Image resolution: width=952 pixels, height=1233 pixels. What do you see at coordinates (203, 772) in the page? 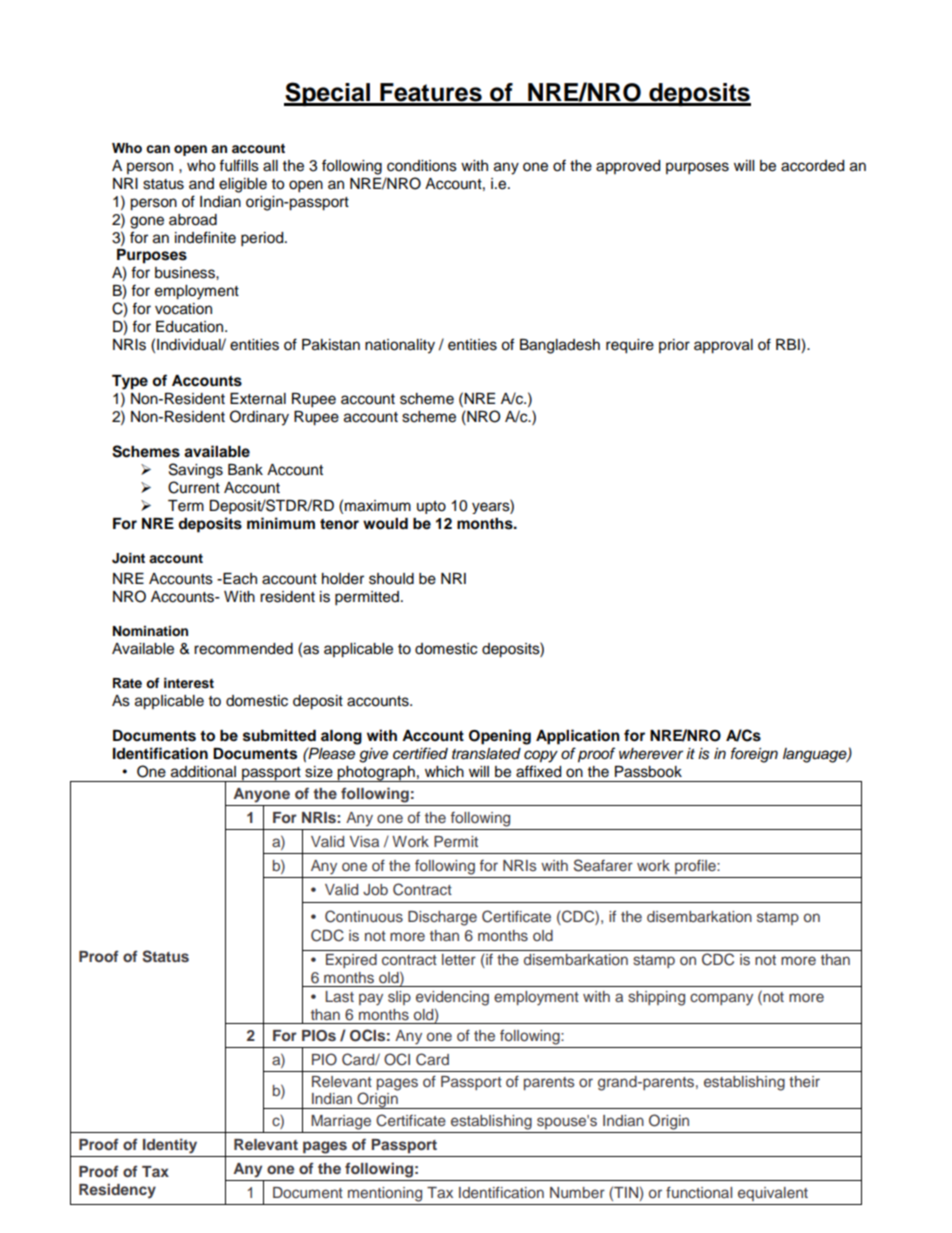
I see `additional` at bounding box center [203, 772].
